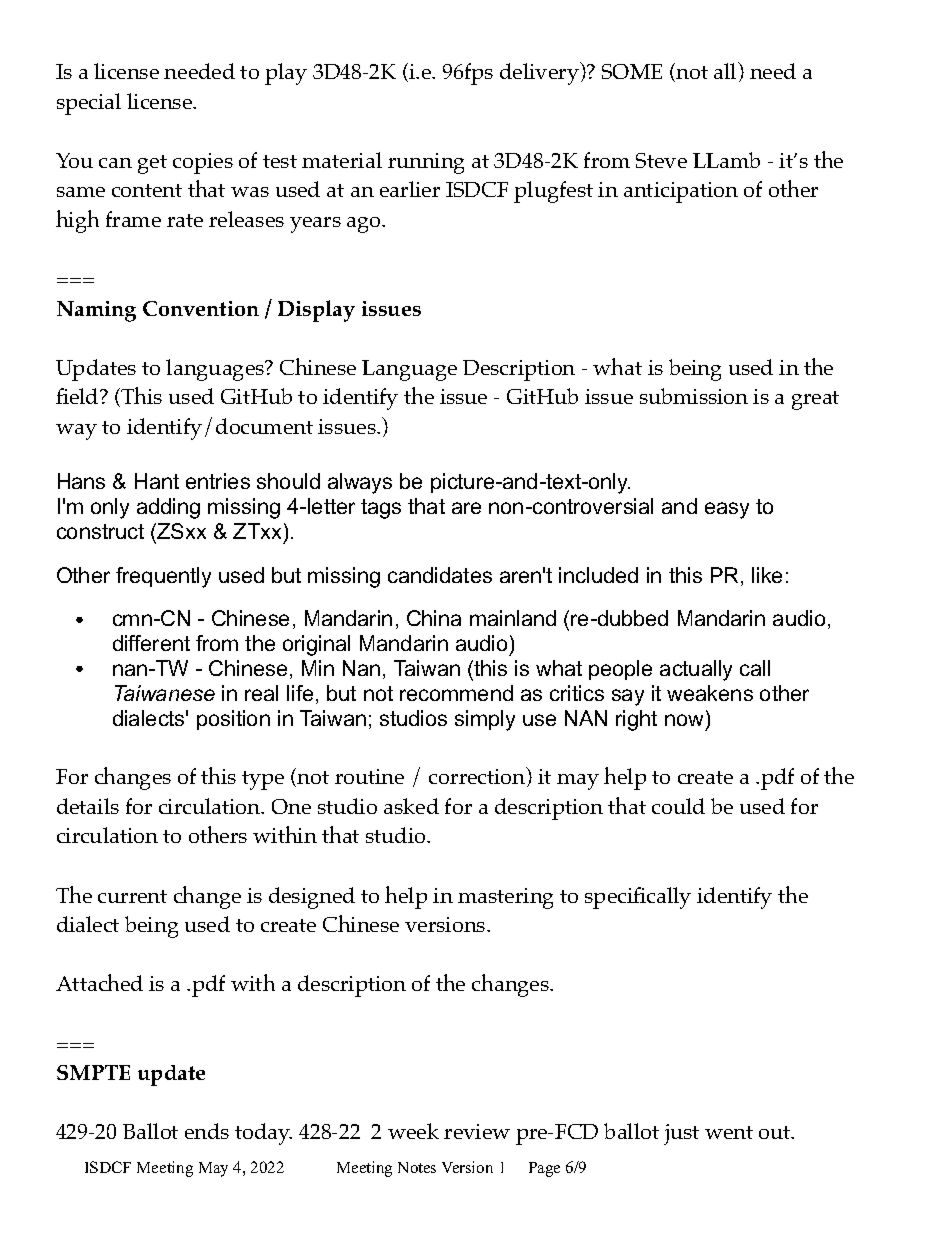  Describe the element at coordinates (678, 806) in the screenshot. I see `could` at that location.
